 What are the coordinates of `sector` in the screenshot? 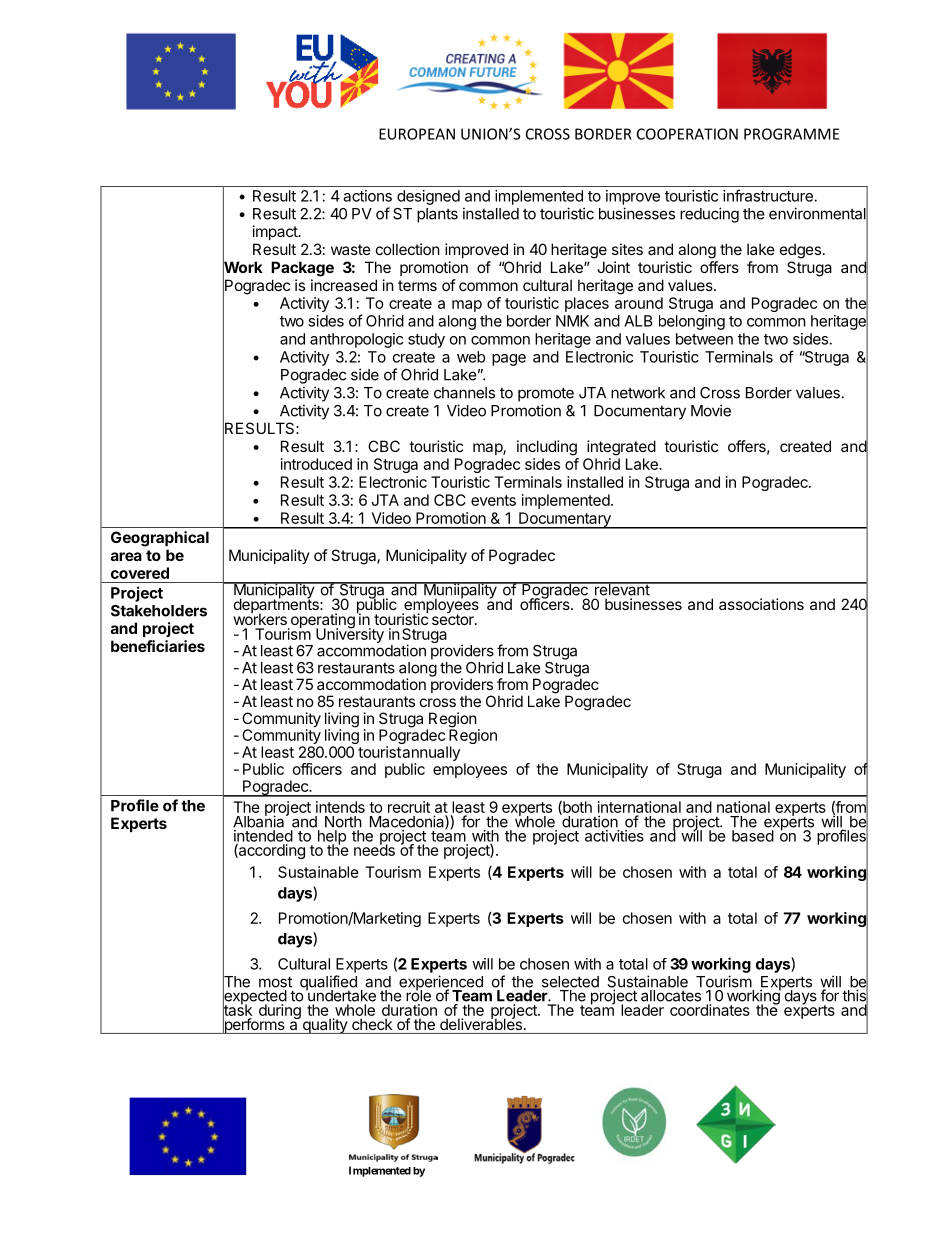 It's located at (454, 618).
